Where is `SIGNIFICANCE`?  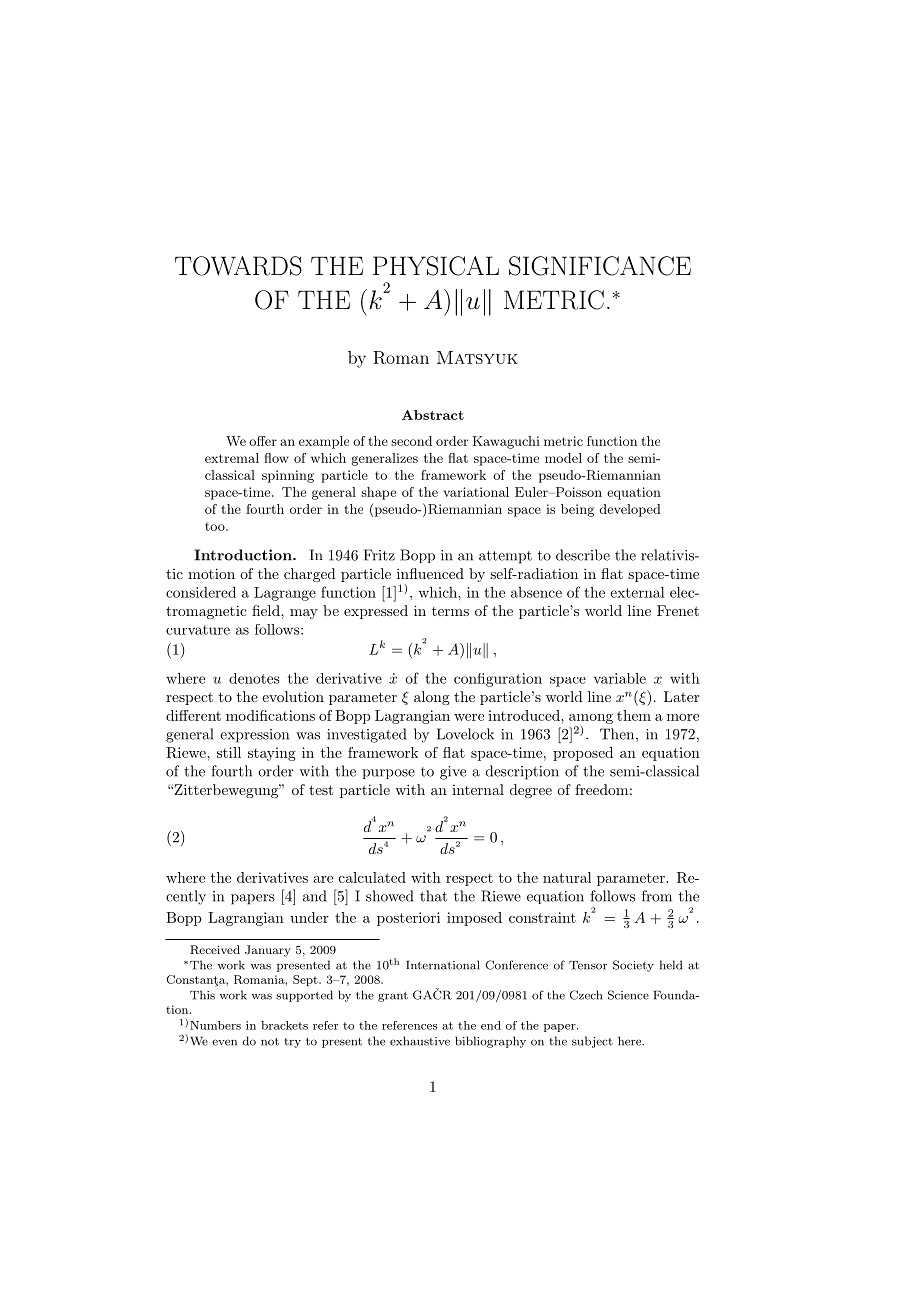 SIGNIFICANCE is located at coordinates (600, 266).
